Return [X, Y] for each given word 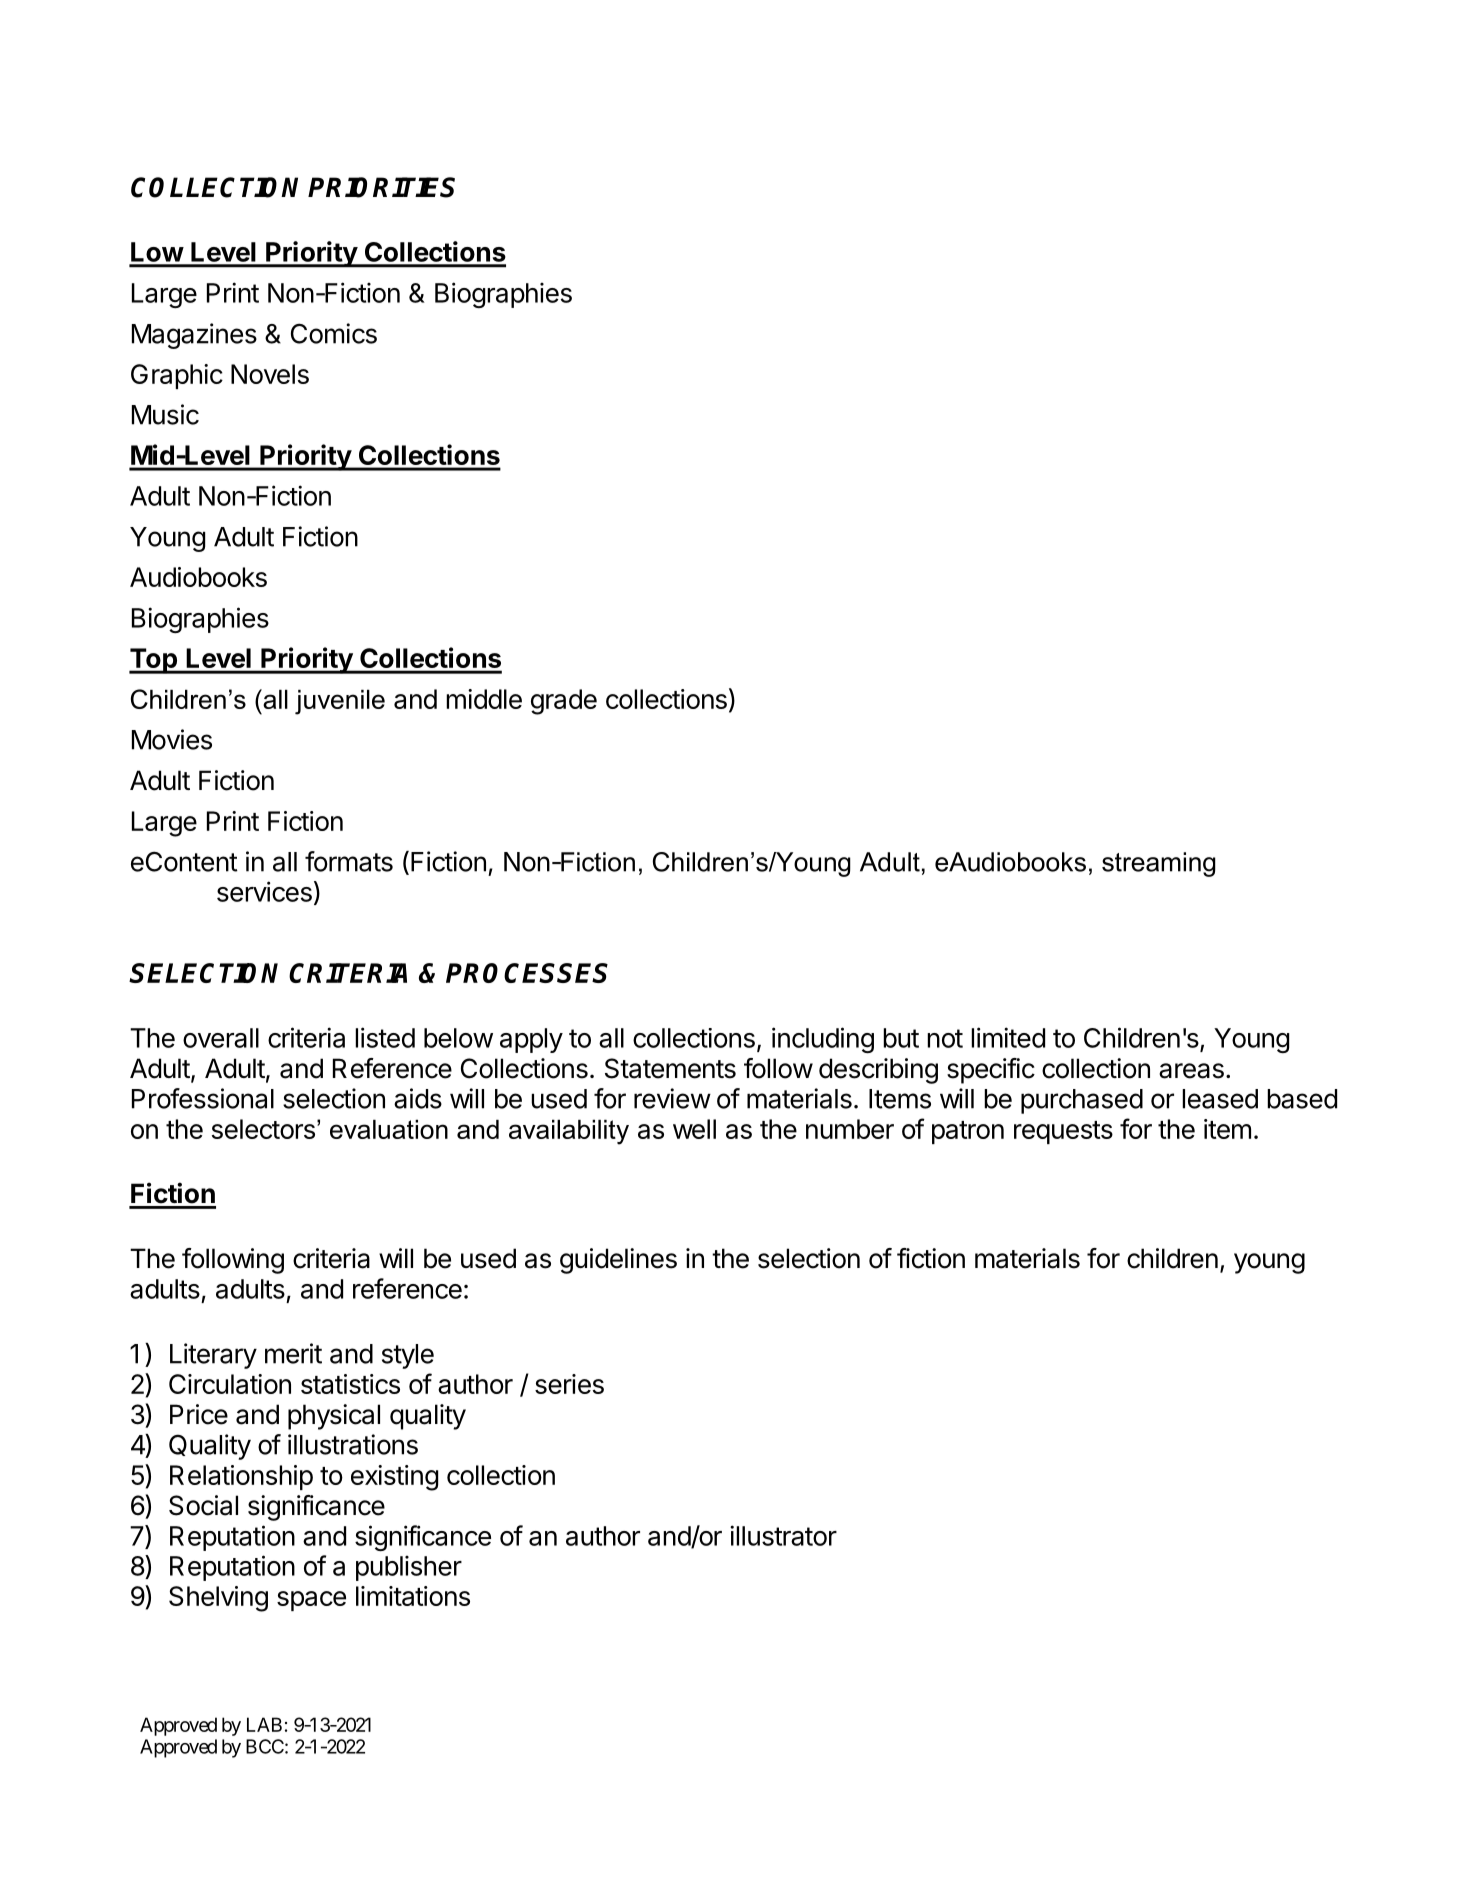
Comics [334, 333]
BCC [265, 1746]
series [569, 1384]
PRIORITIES [381, 187]
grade [564, 702]
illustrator [783, 1535]
